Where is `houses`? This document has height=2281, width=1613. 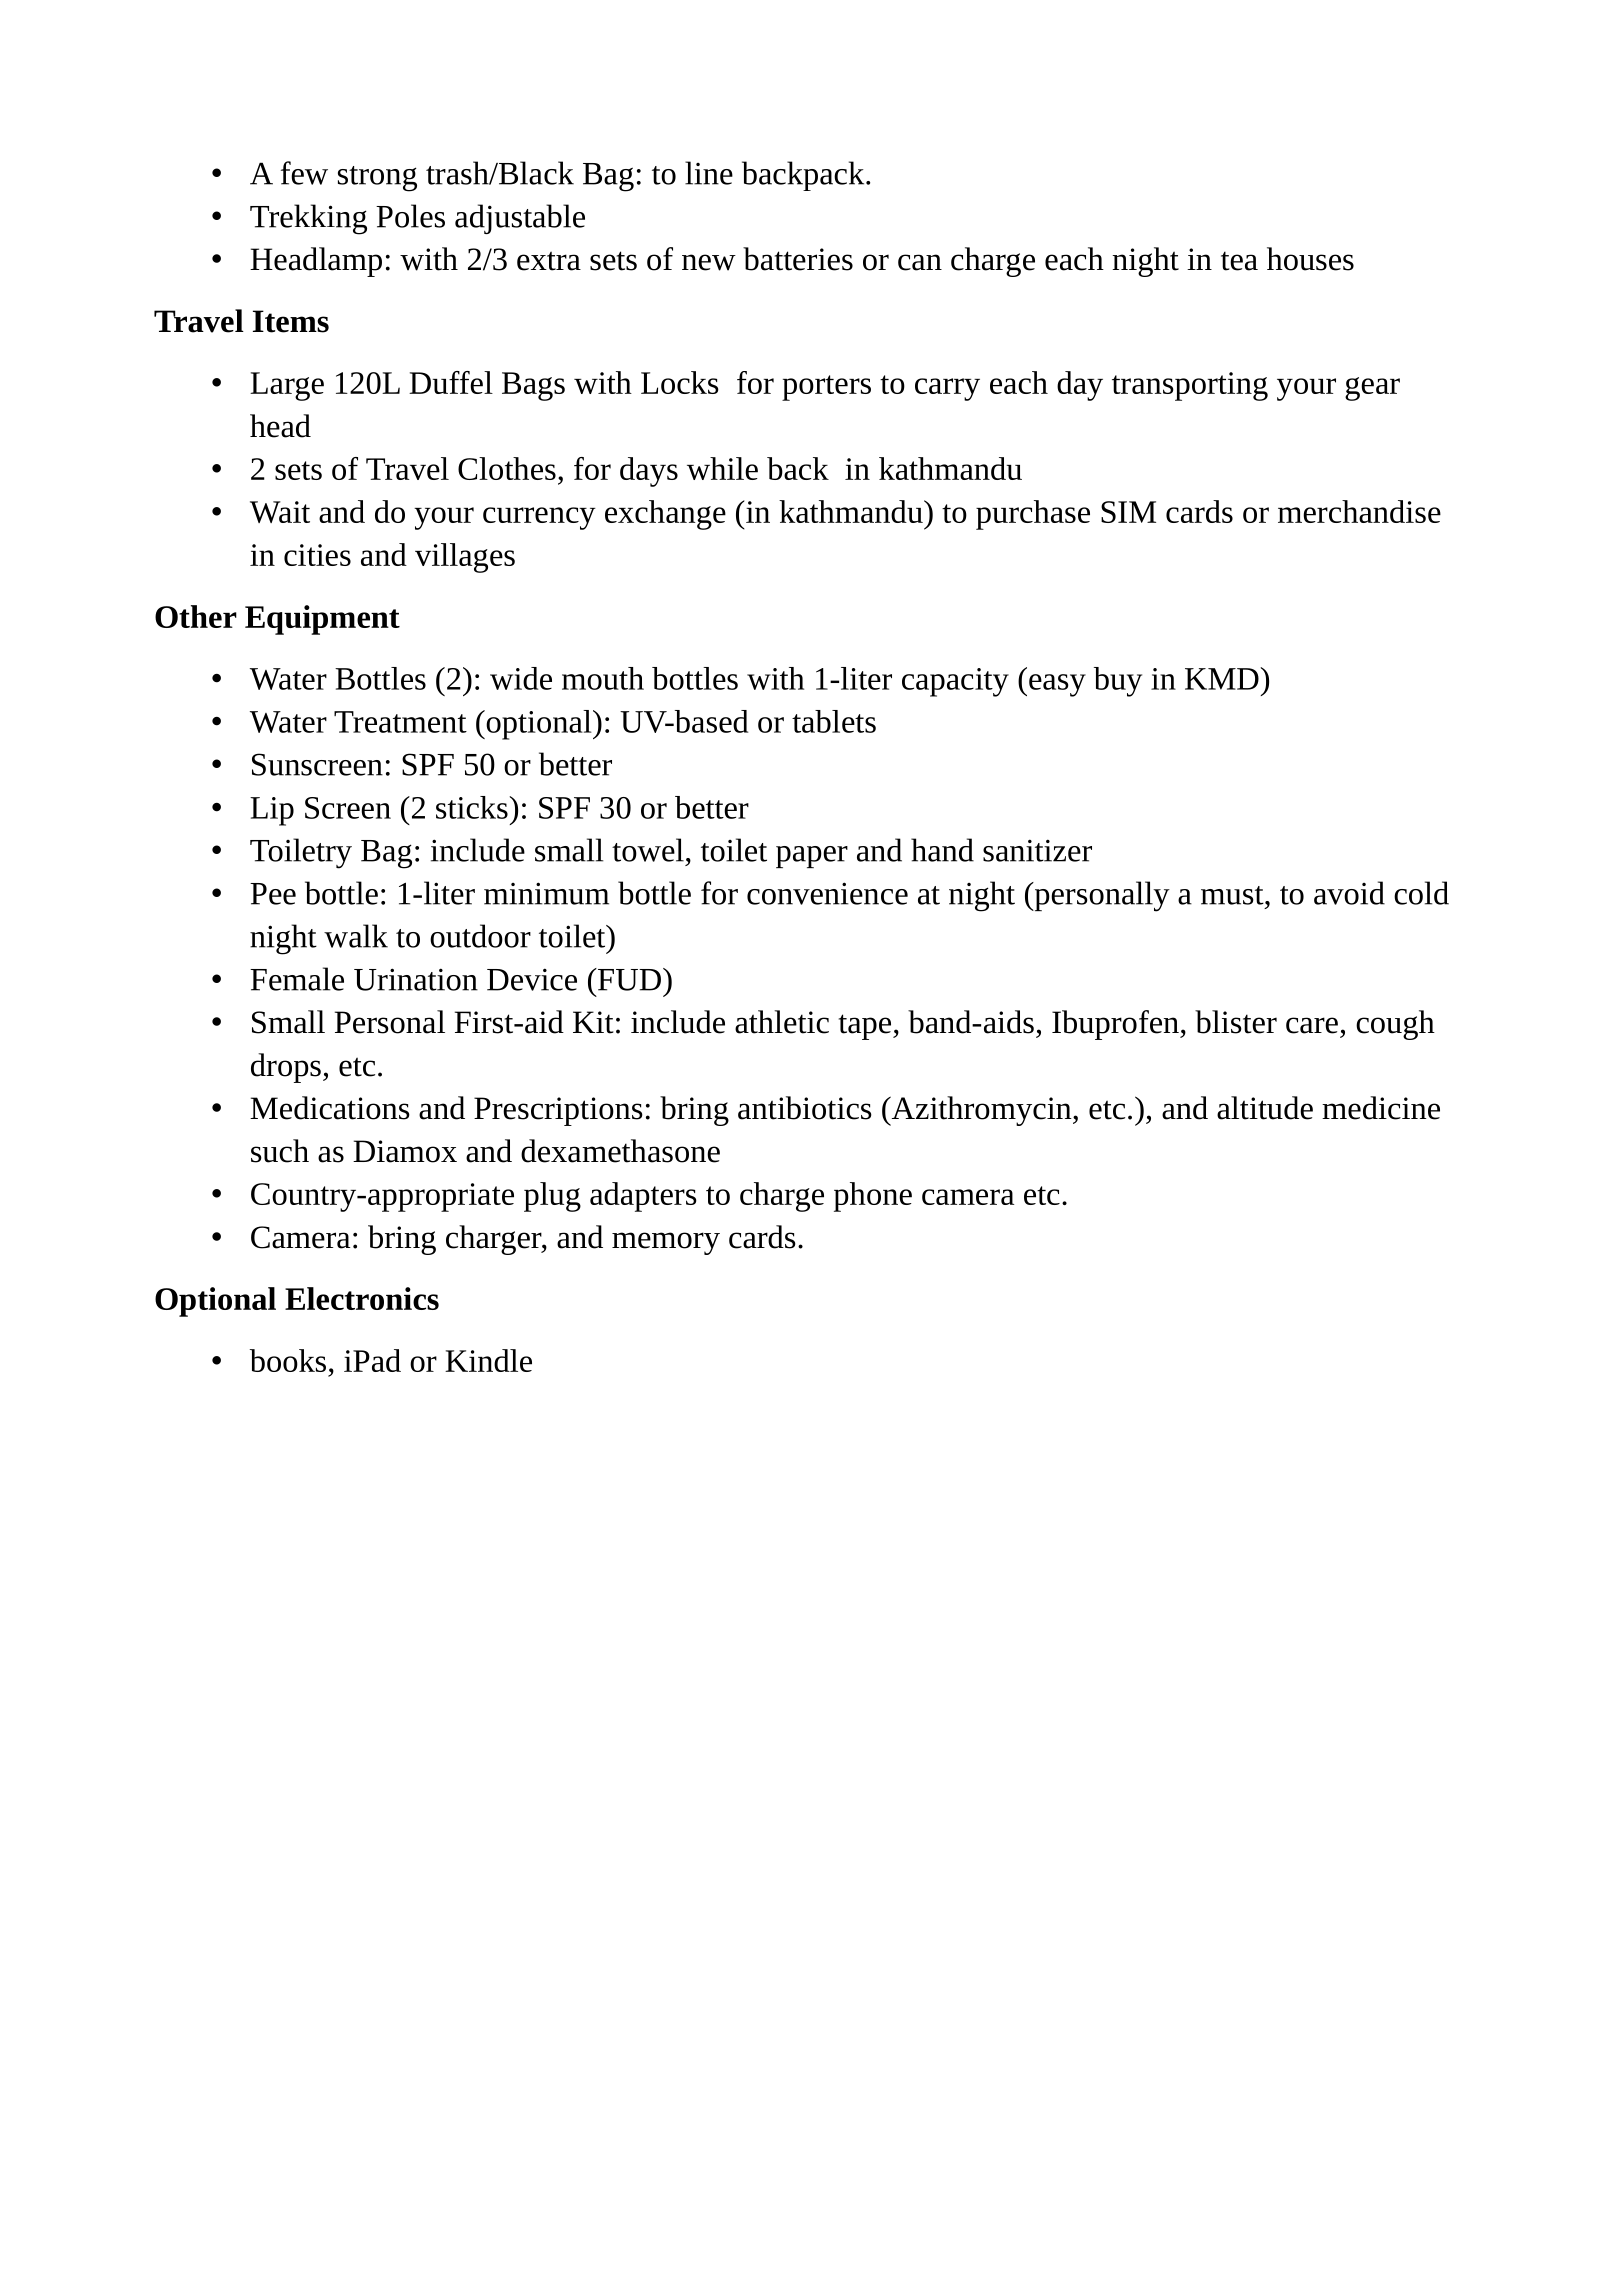
houses is located at coordinates (1310, 259).
